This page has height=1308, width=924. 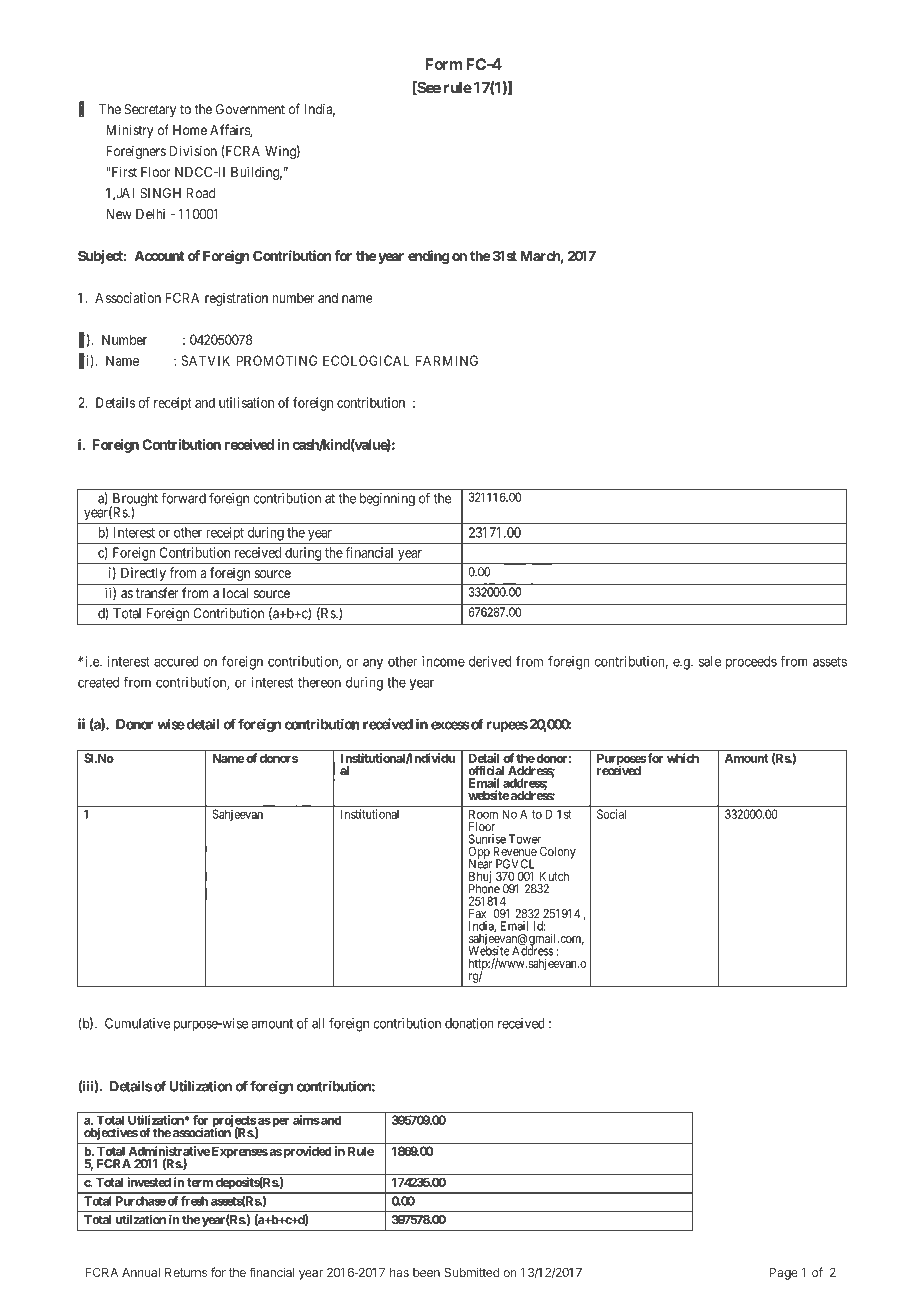 I want to click on been, so click(x=426, y=1272).
